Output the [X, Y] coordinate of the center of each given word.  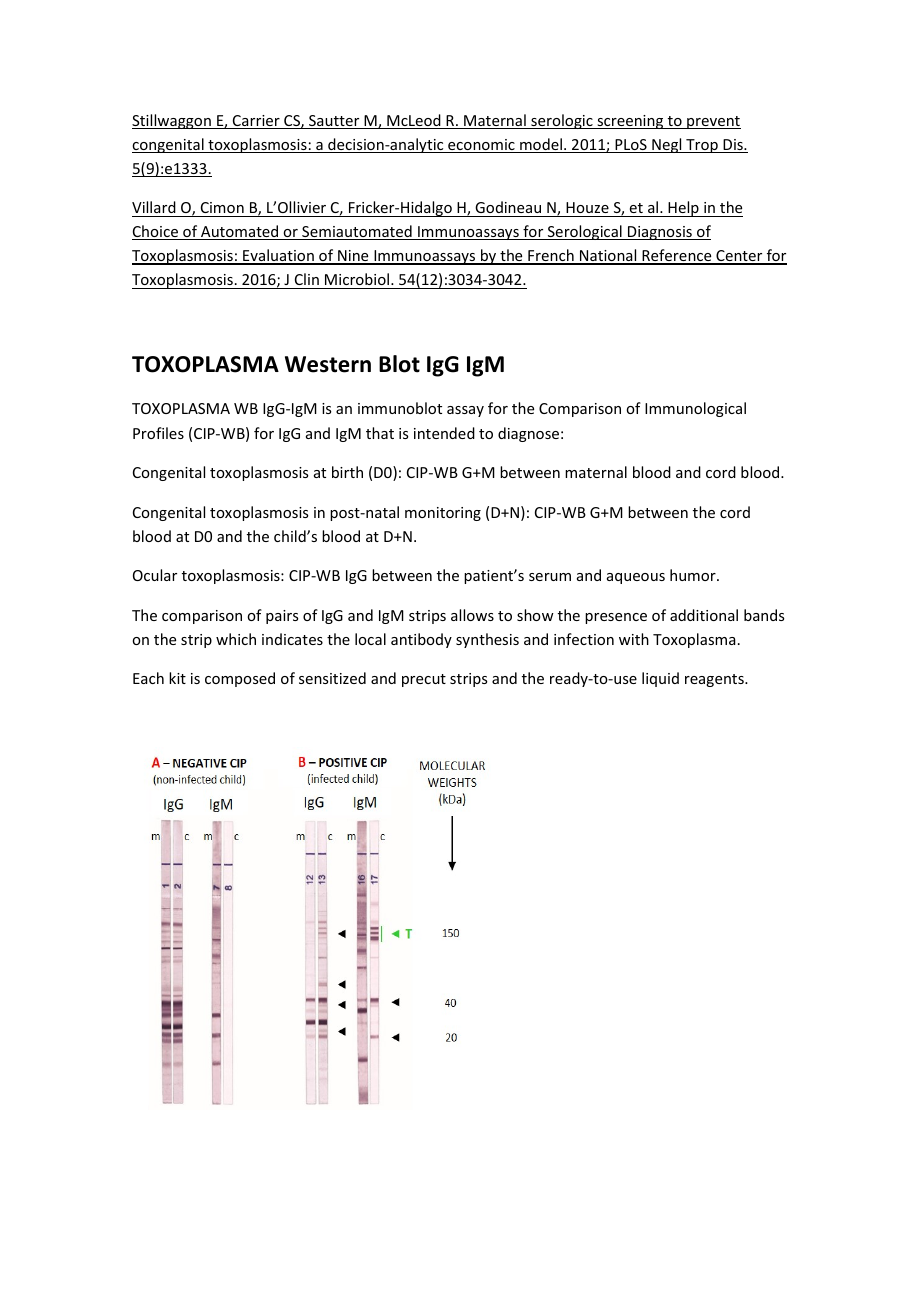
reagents [715, 680]
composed [240, 679]
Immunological [695, 409]
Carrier [256, 122]
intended [444, 433]
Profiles [158, 433]
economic [481, 146]
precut [424, 680]
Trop [702, 146]
